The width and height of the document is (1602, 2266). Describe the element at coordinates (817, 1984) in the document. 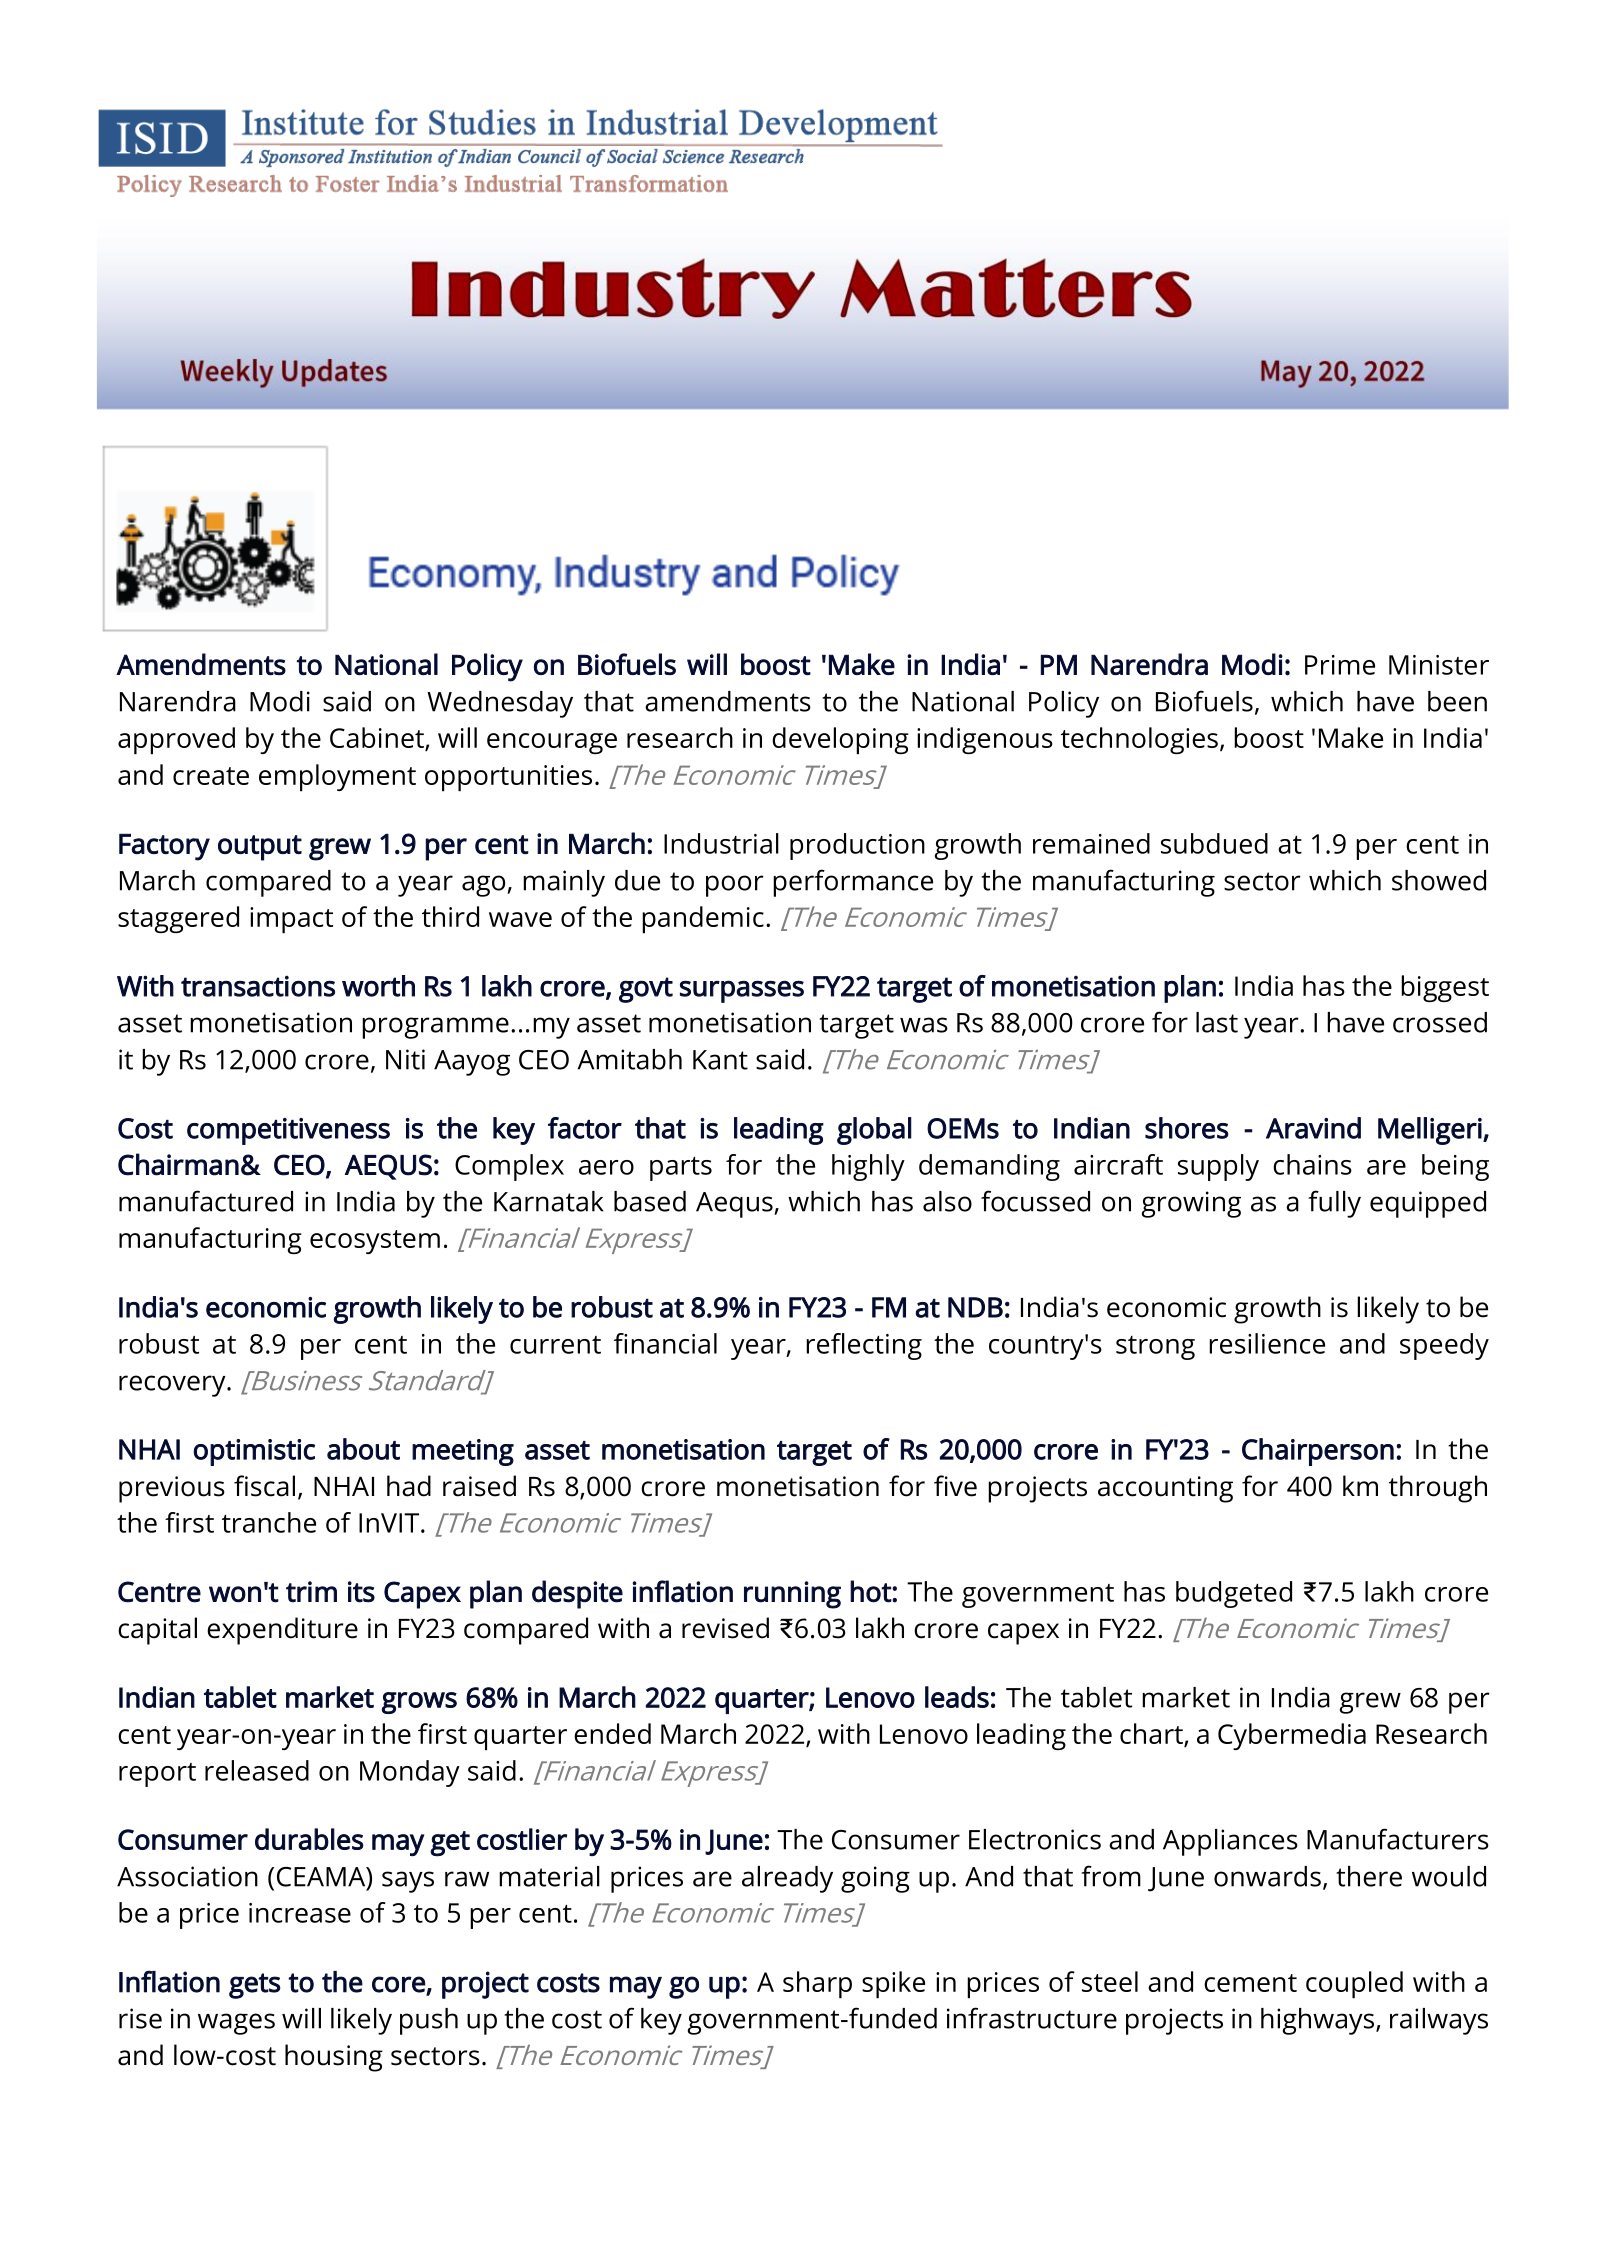

I see `sharp` at that location.
